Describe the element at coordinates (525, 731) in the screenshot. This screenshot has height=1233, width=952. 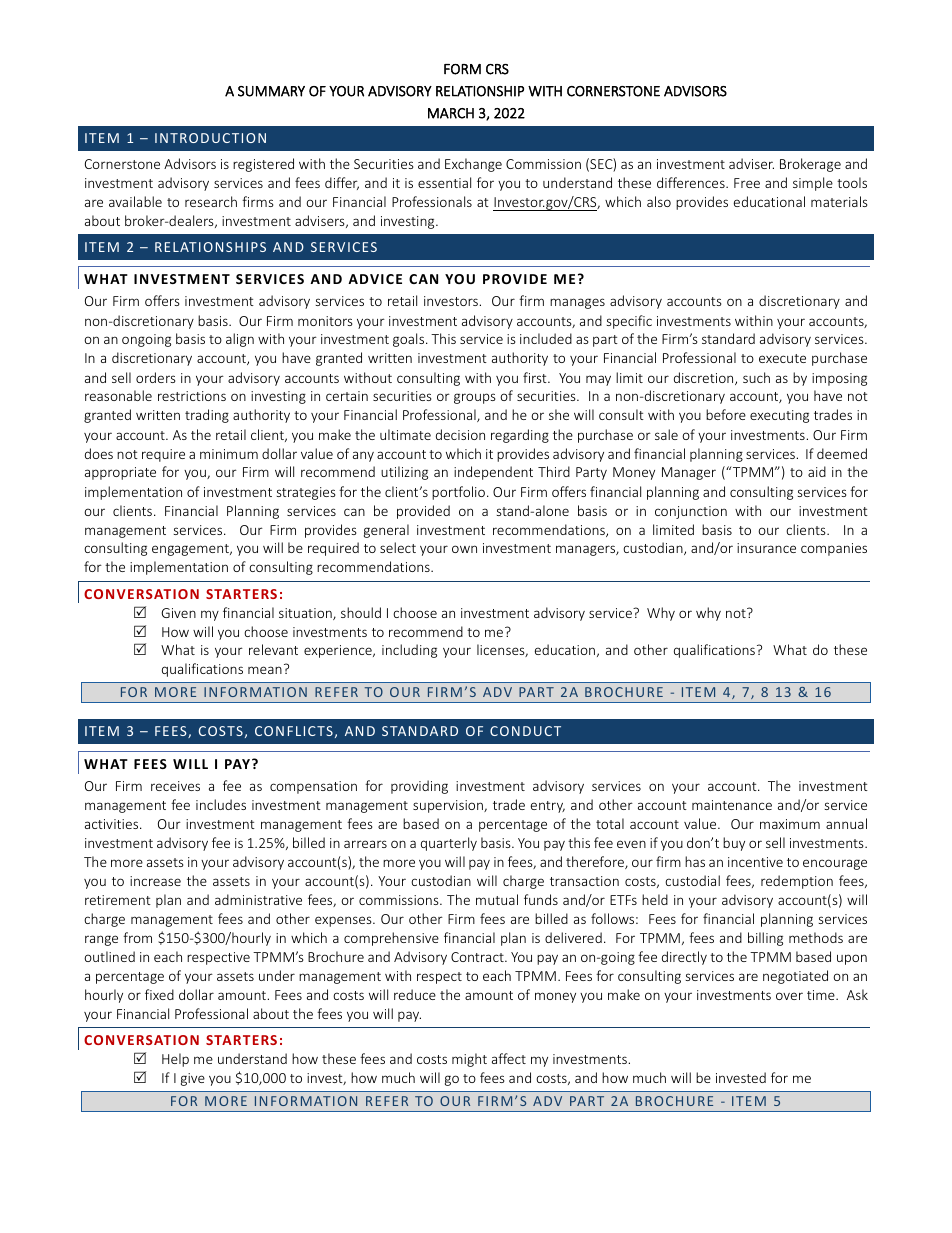
I see `CONDUCT` at that location.
